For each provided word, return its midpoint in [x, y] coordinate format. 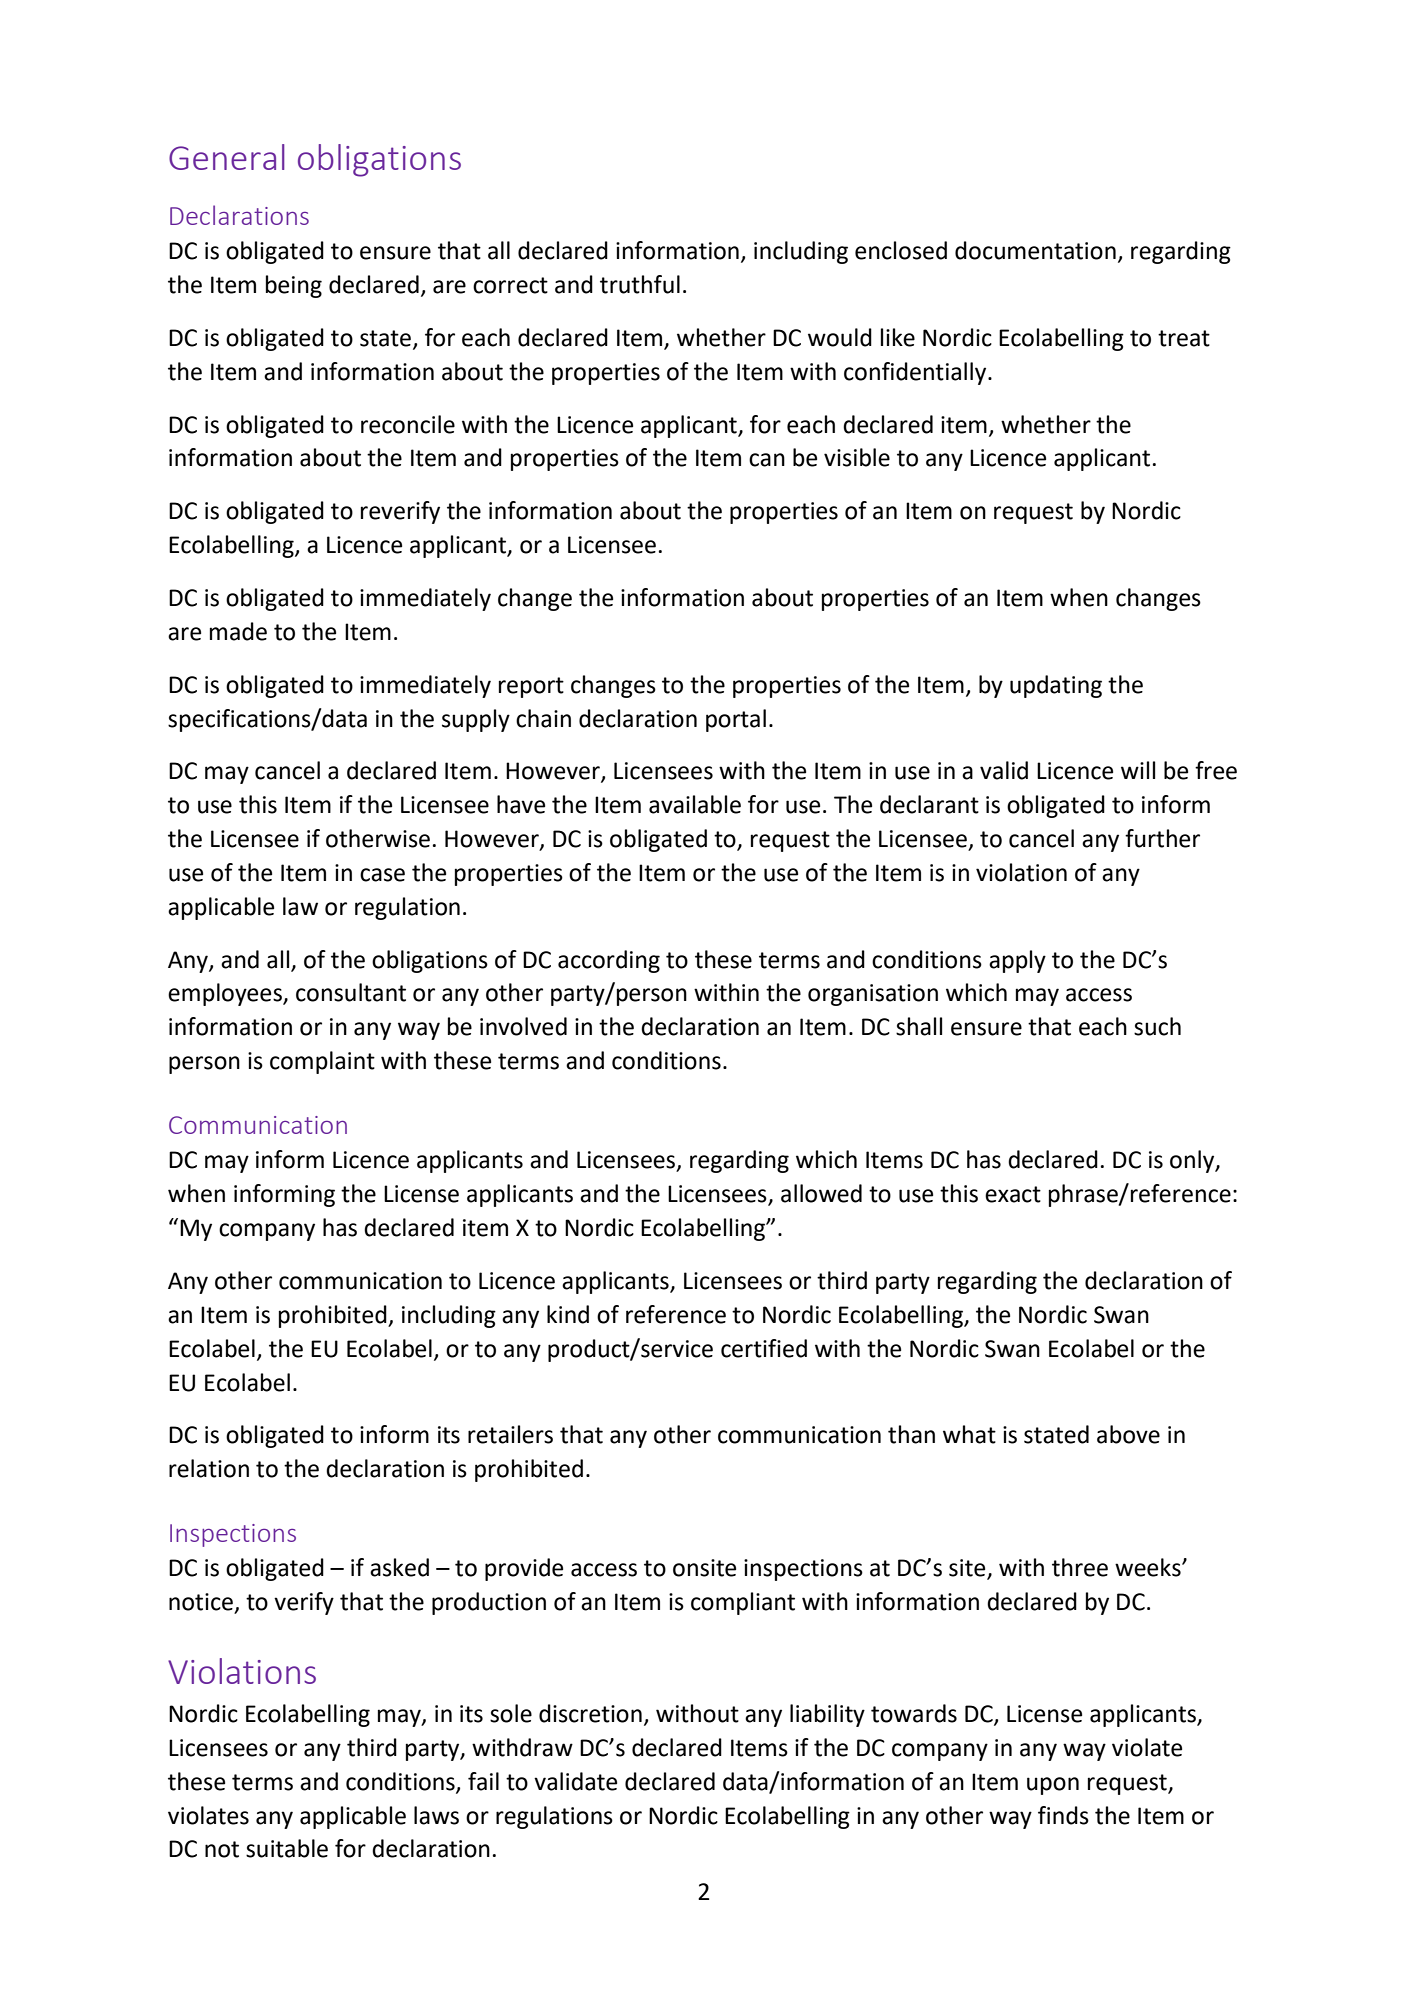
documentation [1035, 250]
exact [1013, 1194]
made [238, 631]
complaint [322, 1062]
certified [764, 1348]
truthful [640, 284]
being [294, 286]
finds [1063, 1815]
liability [827, 1715]
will [1138, 770]
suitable [287, 1848]
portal [736, 720]
